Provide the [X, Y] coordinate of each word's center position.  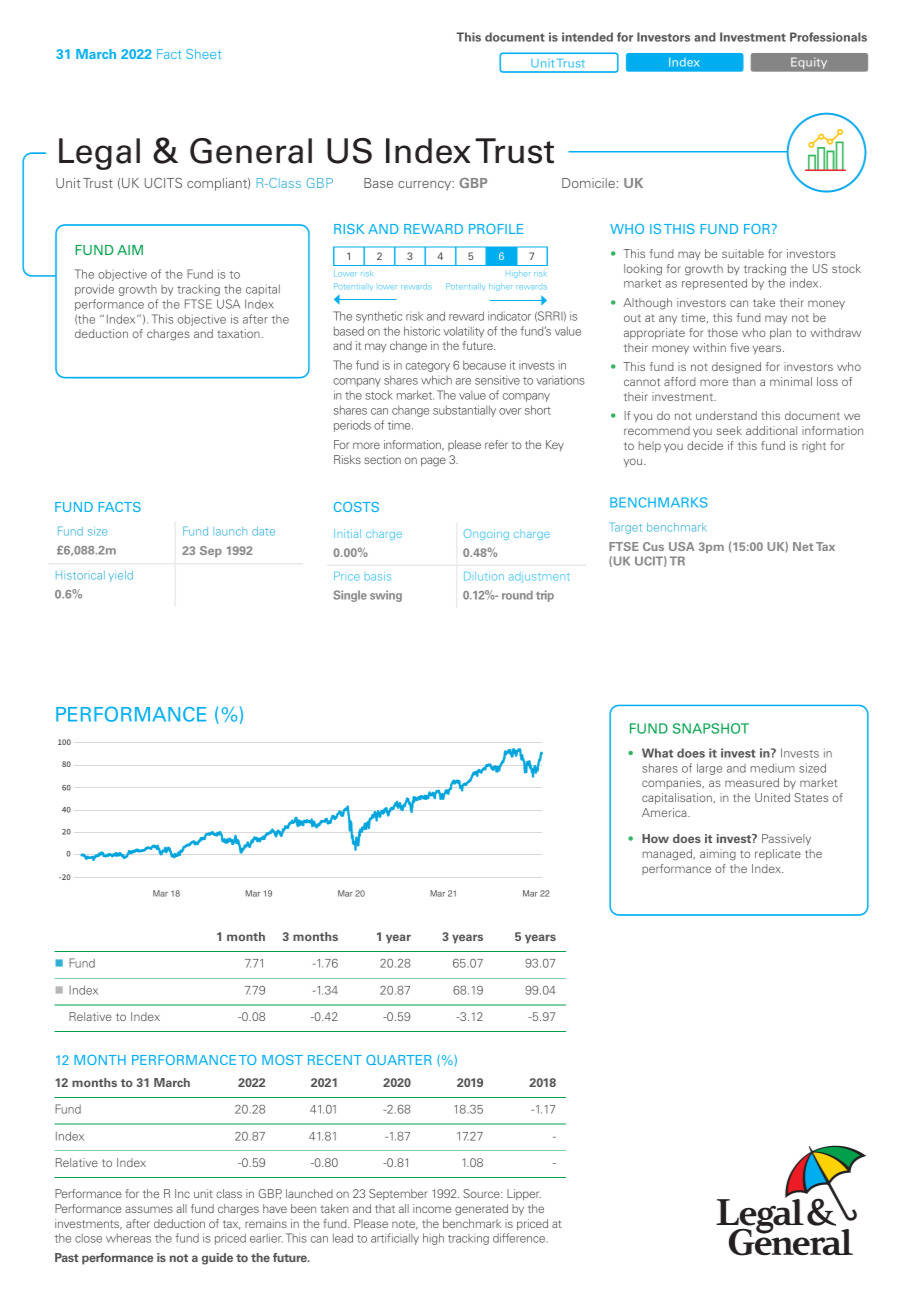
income [432, 1208]
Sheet [203, 54]
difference [520, 1238]
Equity [809, 63]
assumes [149, 1209]
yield [120, 576]
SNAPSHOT [711, 728]
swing [386, 596]
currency [426, 186]
